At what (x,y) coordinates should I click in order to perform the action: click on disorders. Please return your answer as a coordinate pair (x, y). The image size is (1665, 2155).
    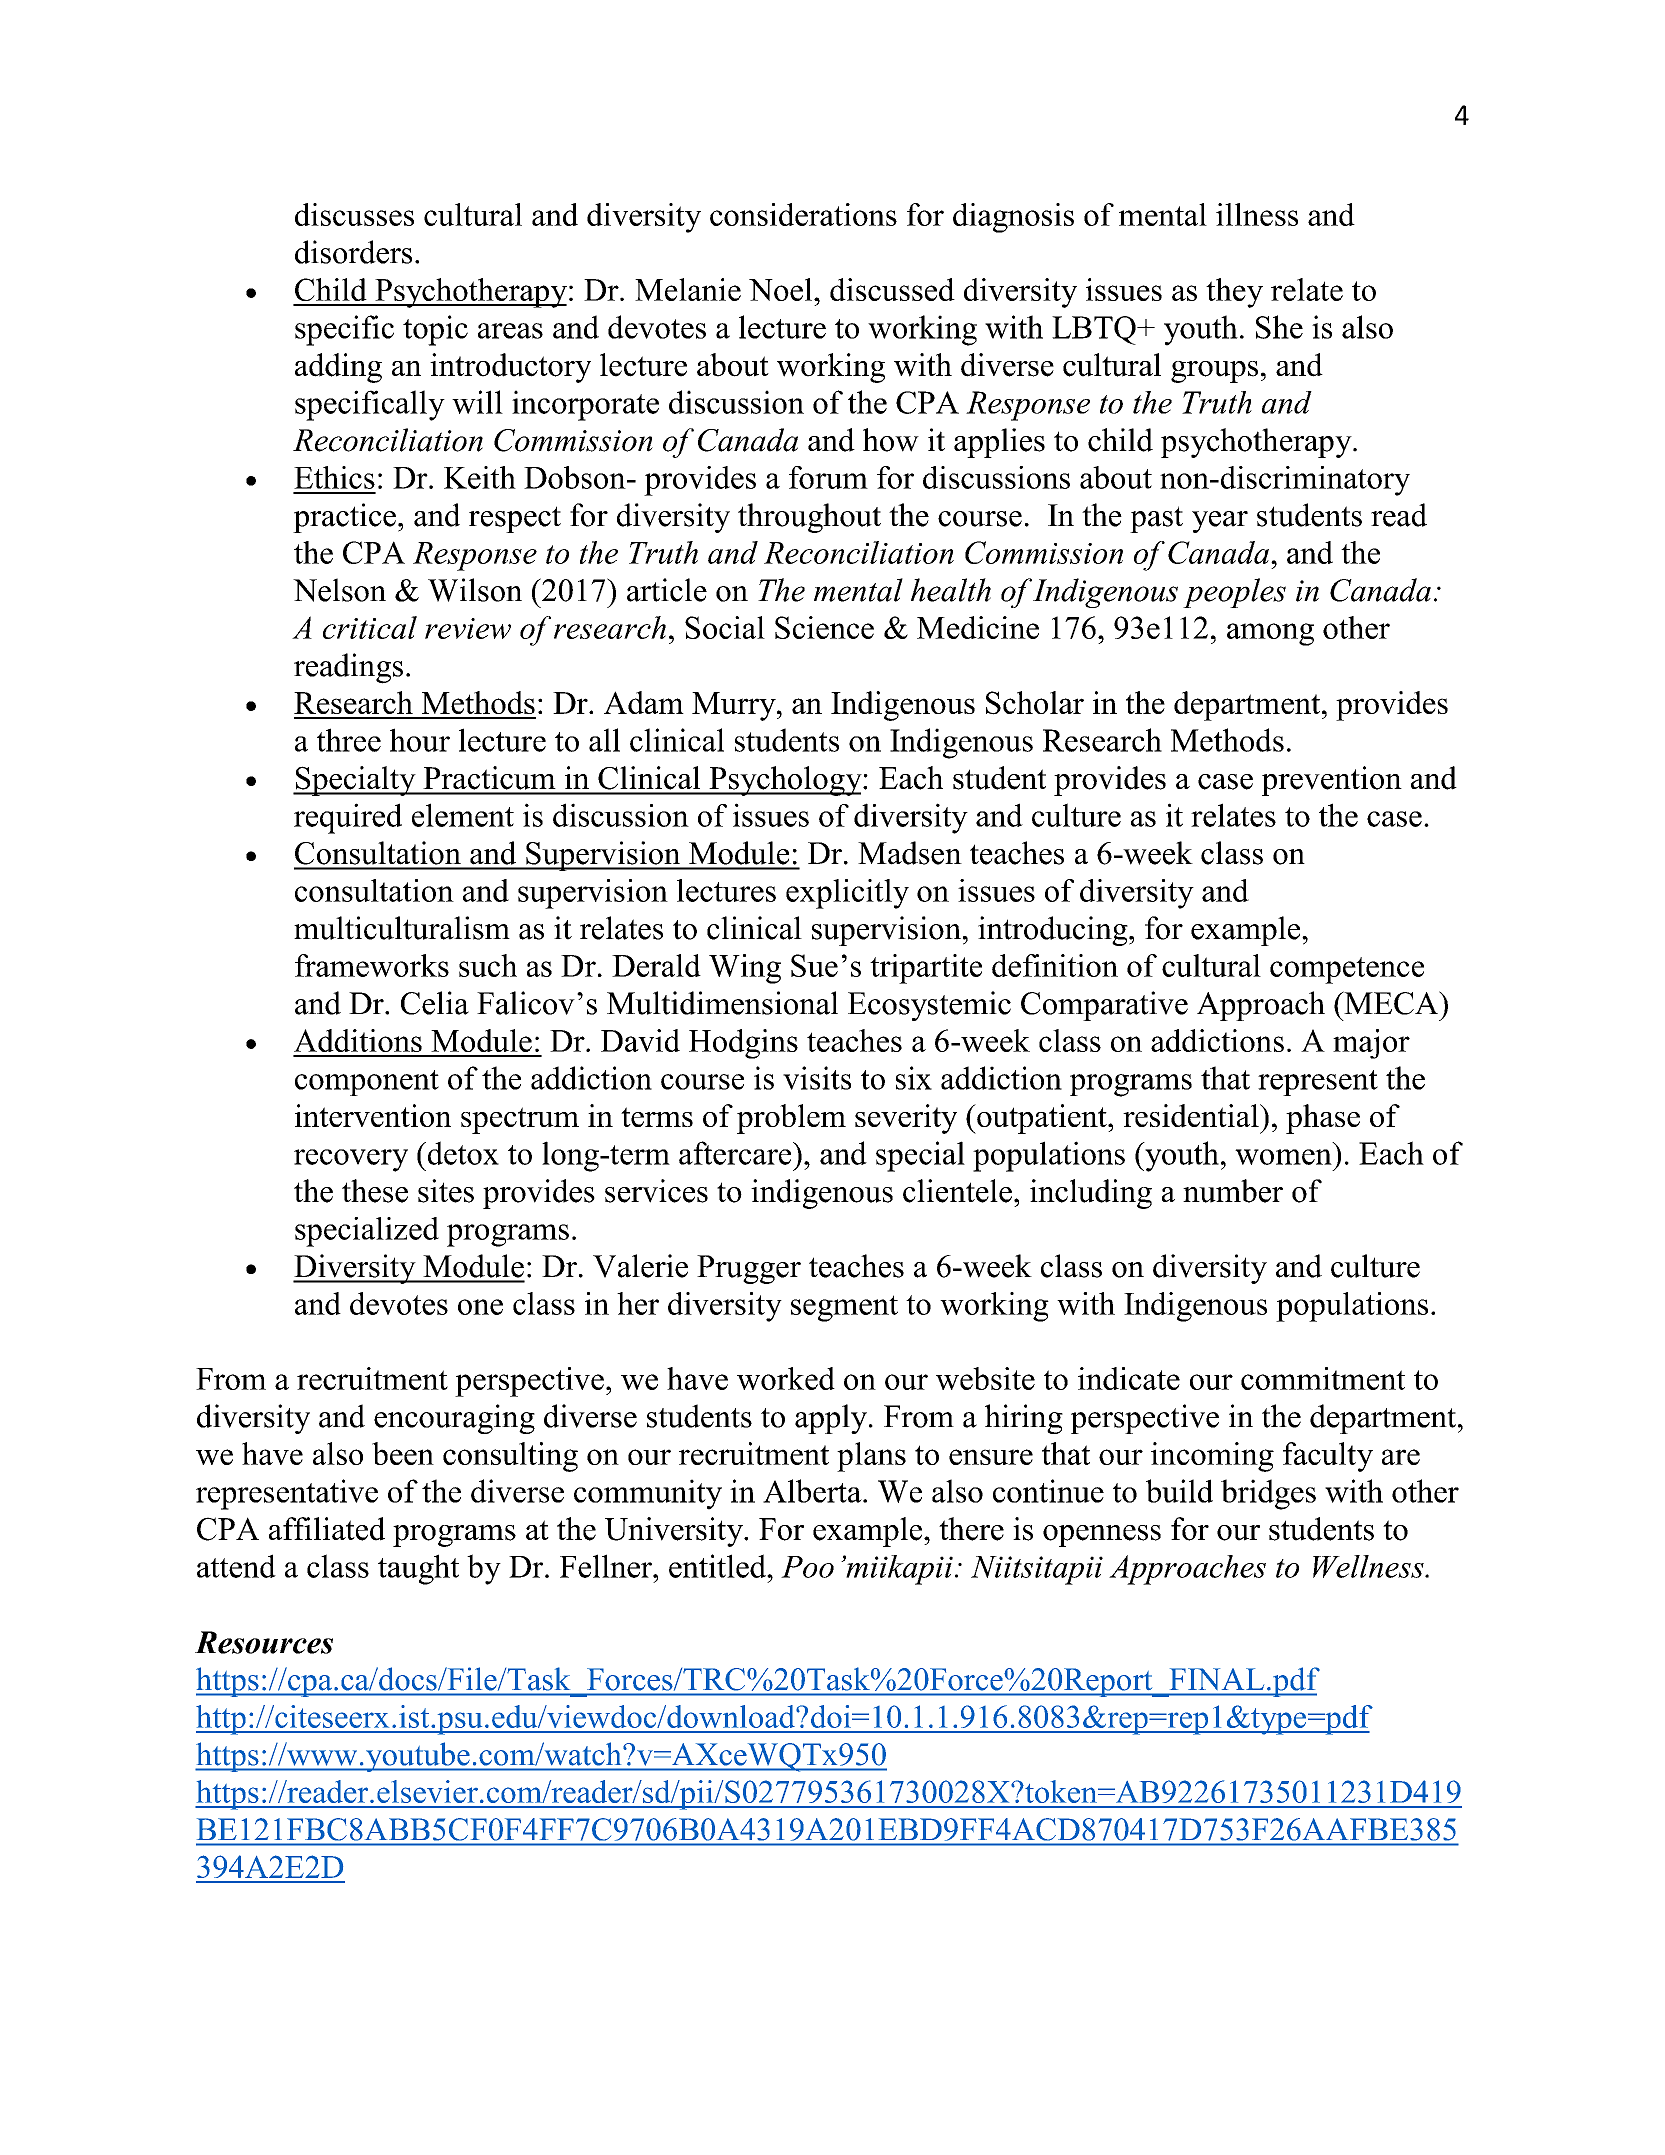
    Looking at the image, I should click on (353, 252).
